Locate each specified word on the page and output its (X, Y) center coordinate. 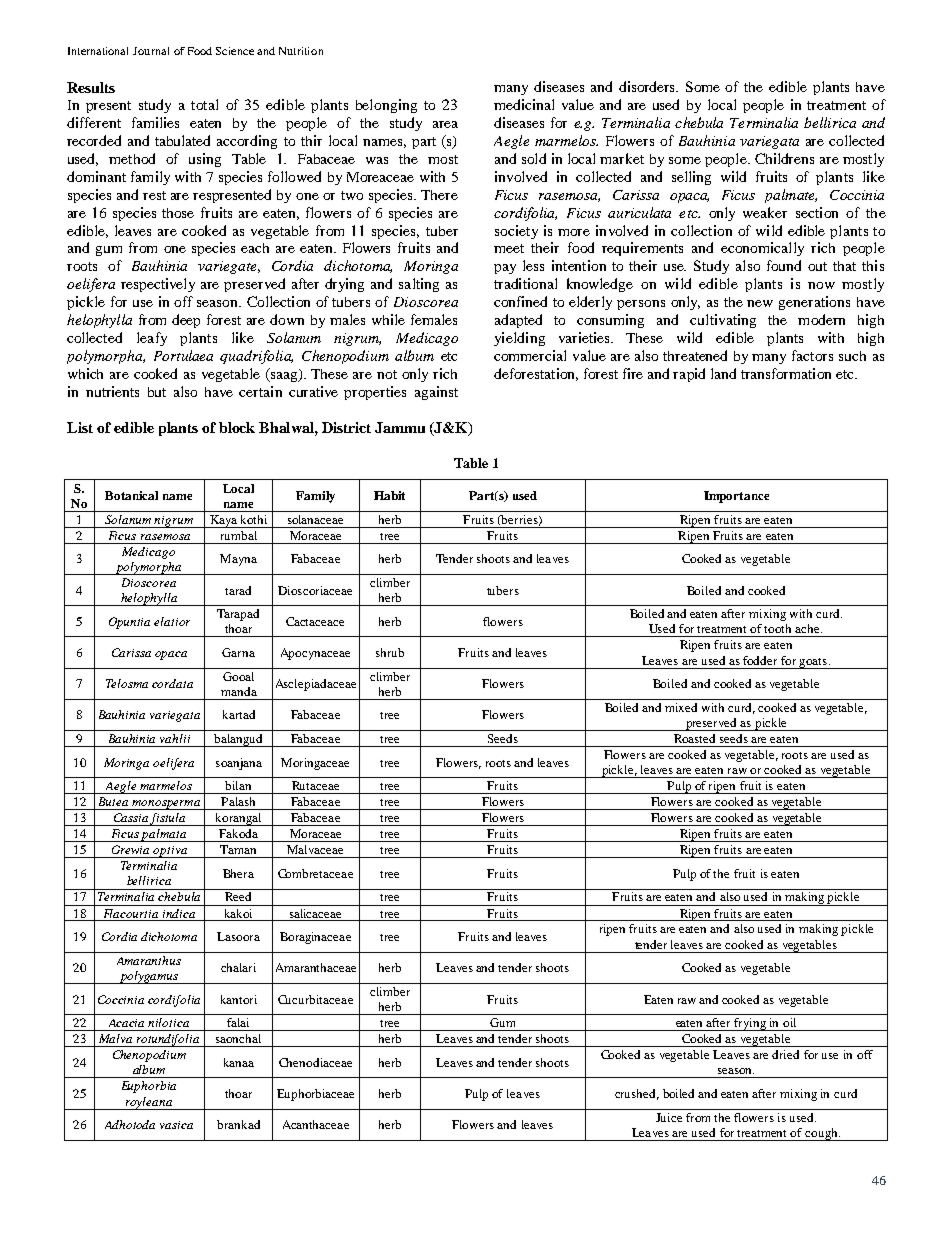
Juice (669, 1117)
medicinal (524, 104)
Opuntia (129, 623)
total (204, 104)
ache (808, 628)
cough (822, 1134)
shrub (390, 652)
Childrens (784, 158)
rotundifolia (168, 1040)
